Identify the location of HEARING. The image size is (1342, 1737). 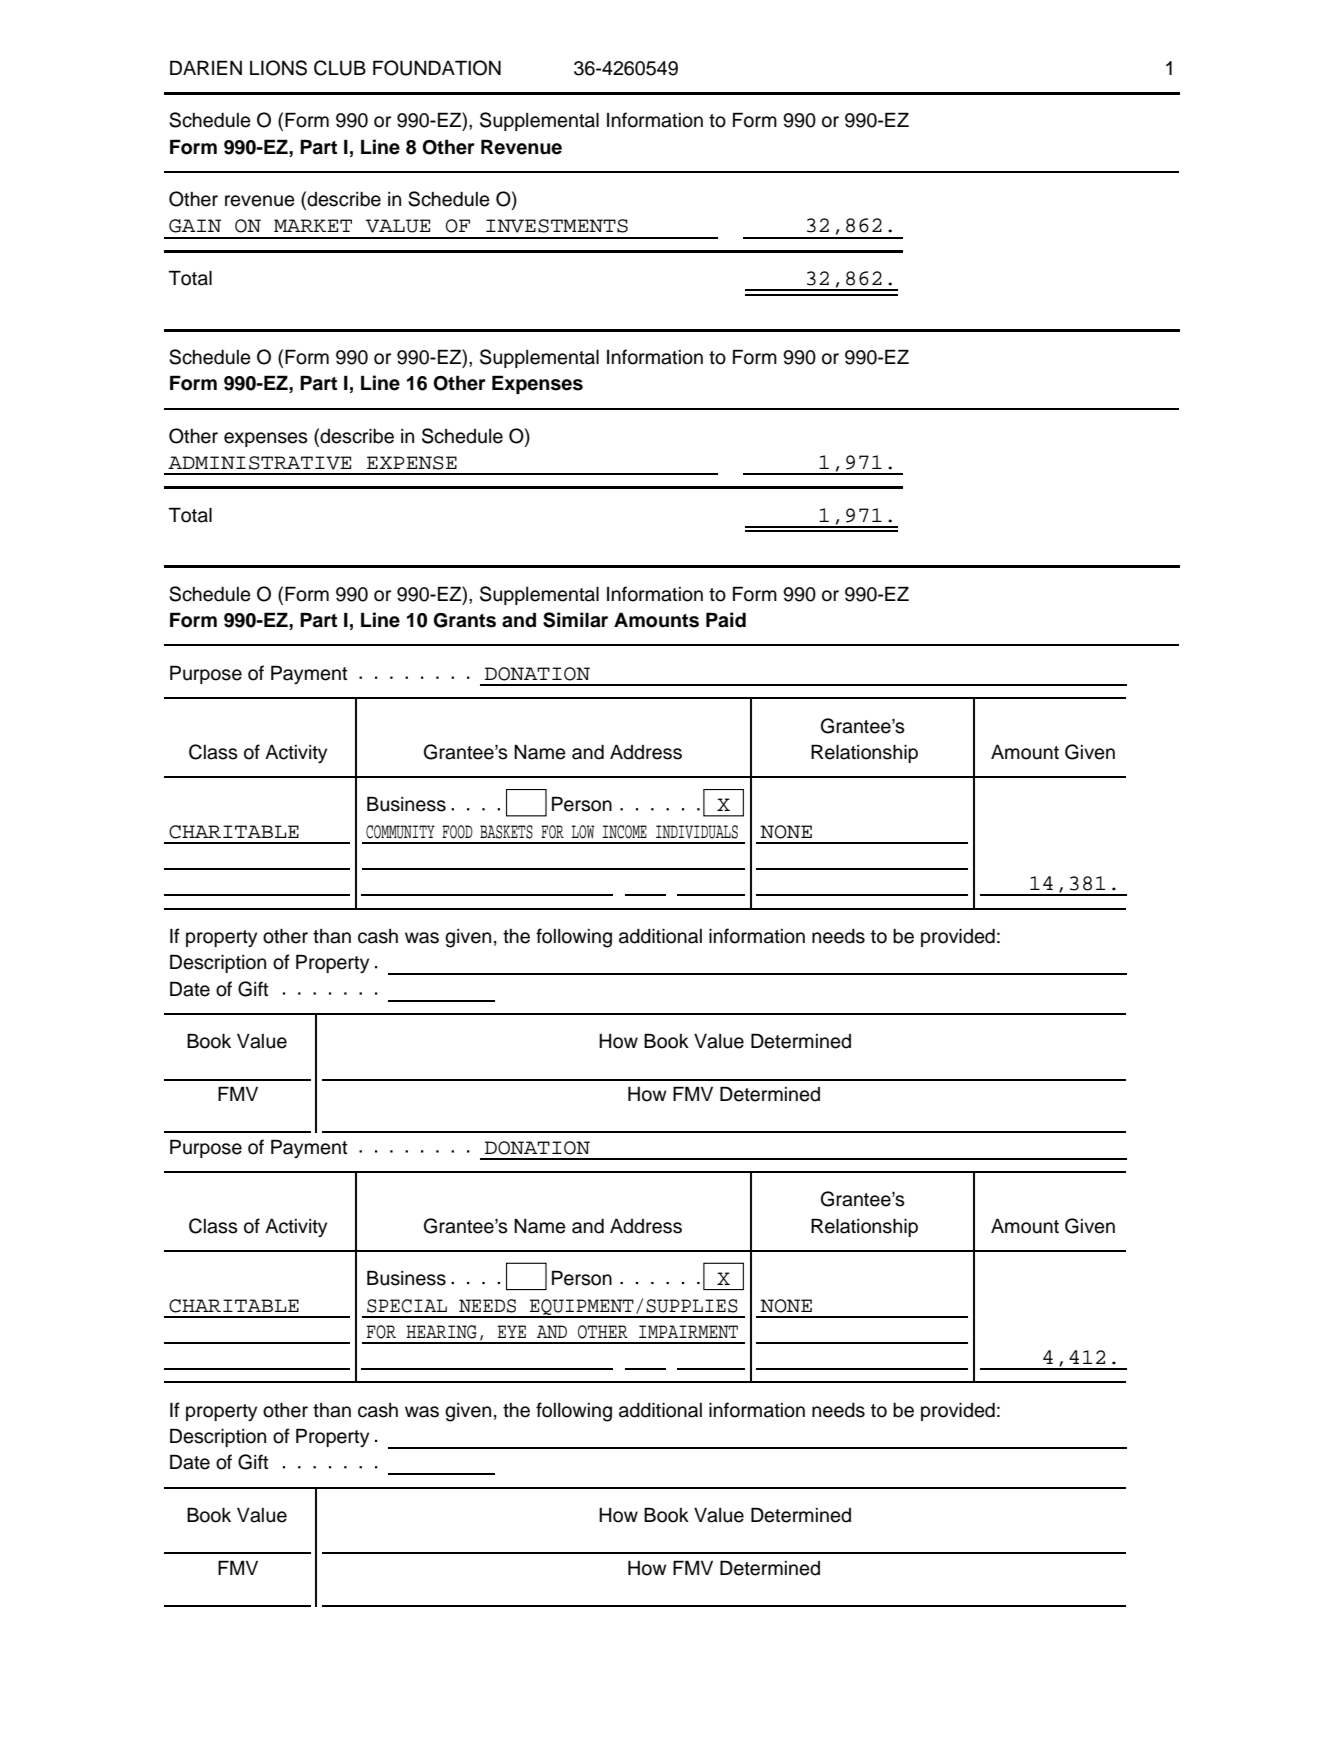
(441, 1332).
